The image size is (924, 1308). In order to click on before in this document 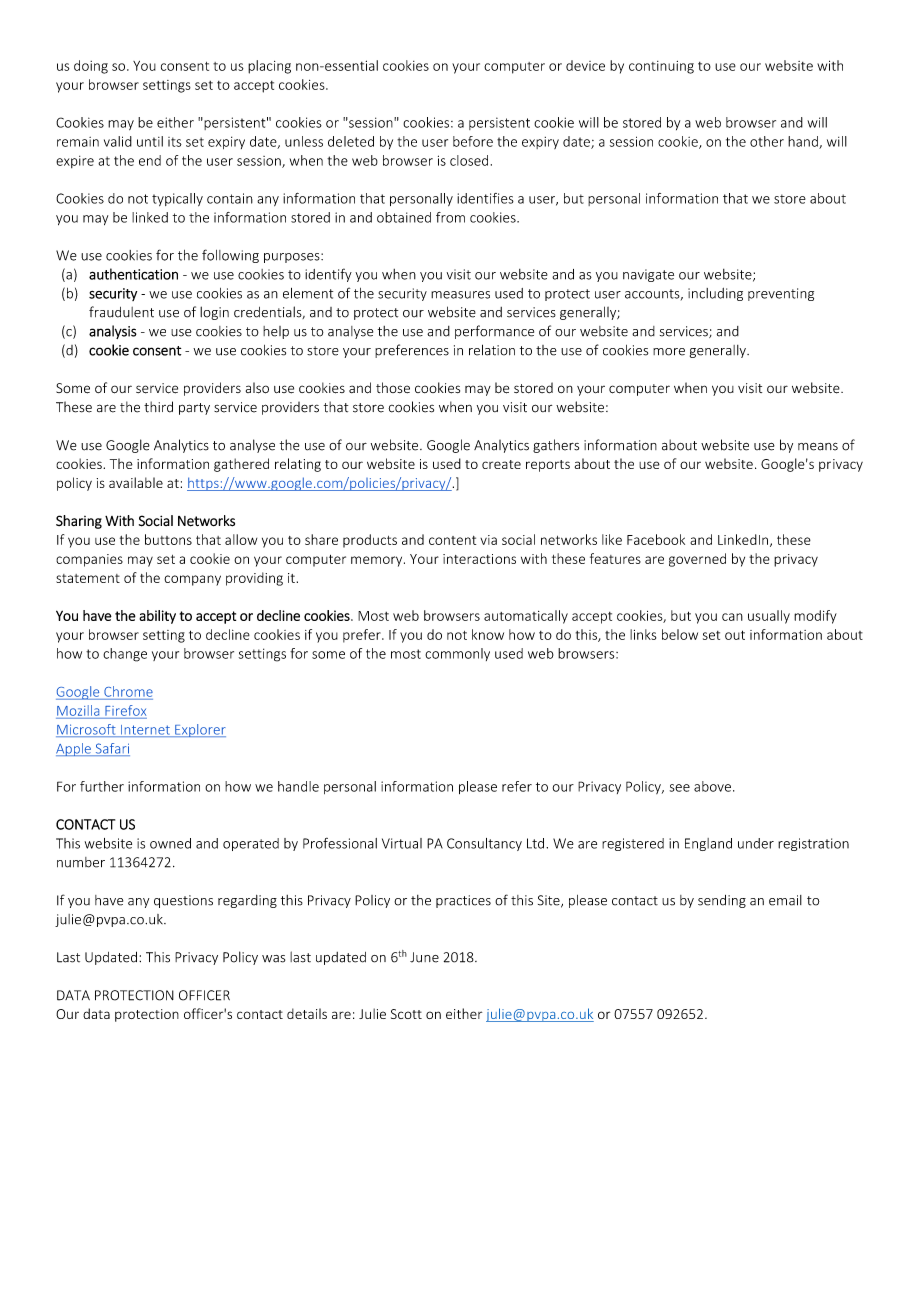, I will do `click(473, 141)`.
